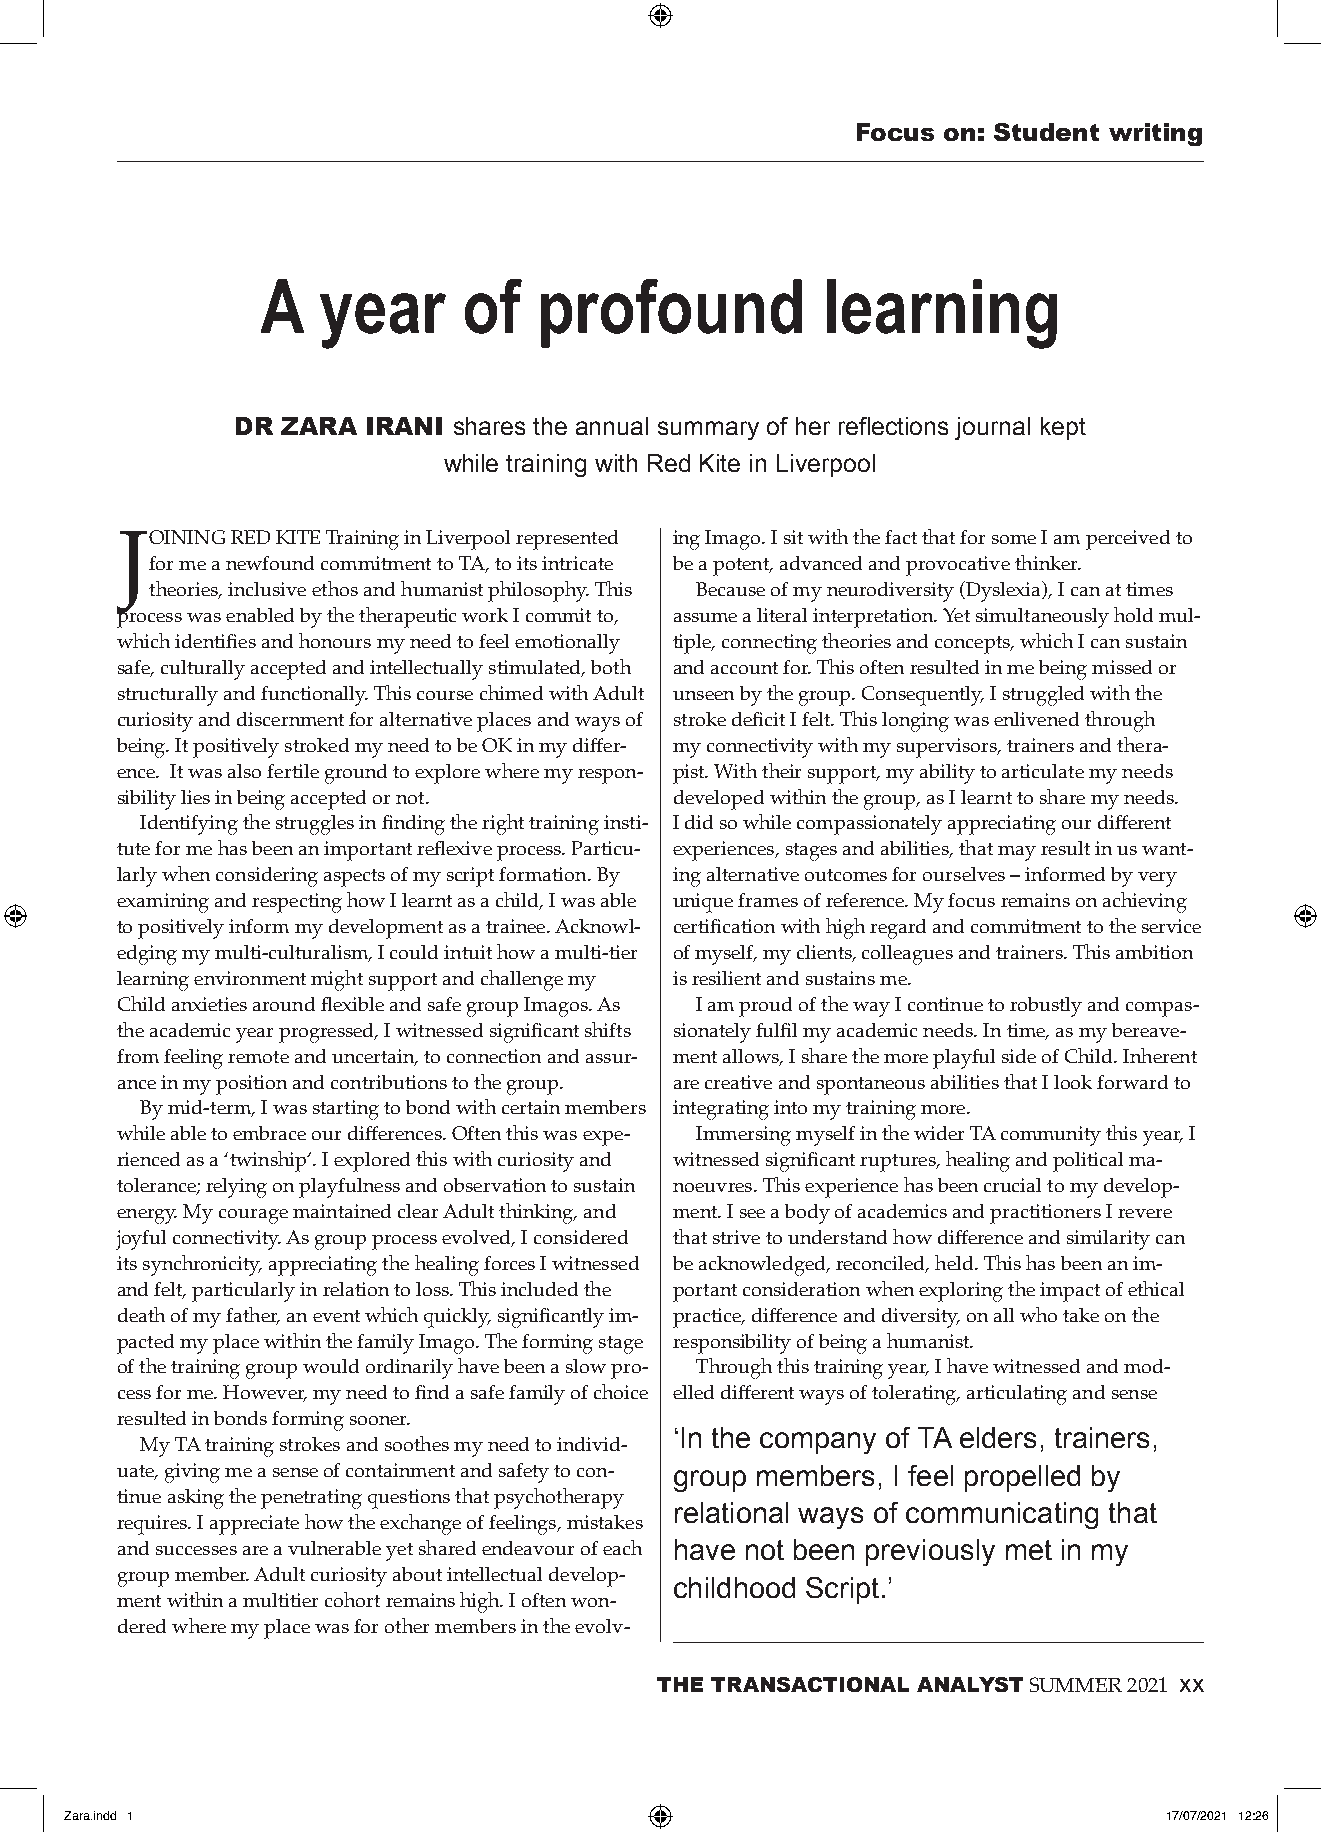 The image size is (1321, 1832). Describe the element at coordinates (297, 903) in the screenshot. I see `respecting` at that location.
